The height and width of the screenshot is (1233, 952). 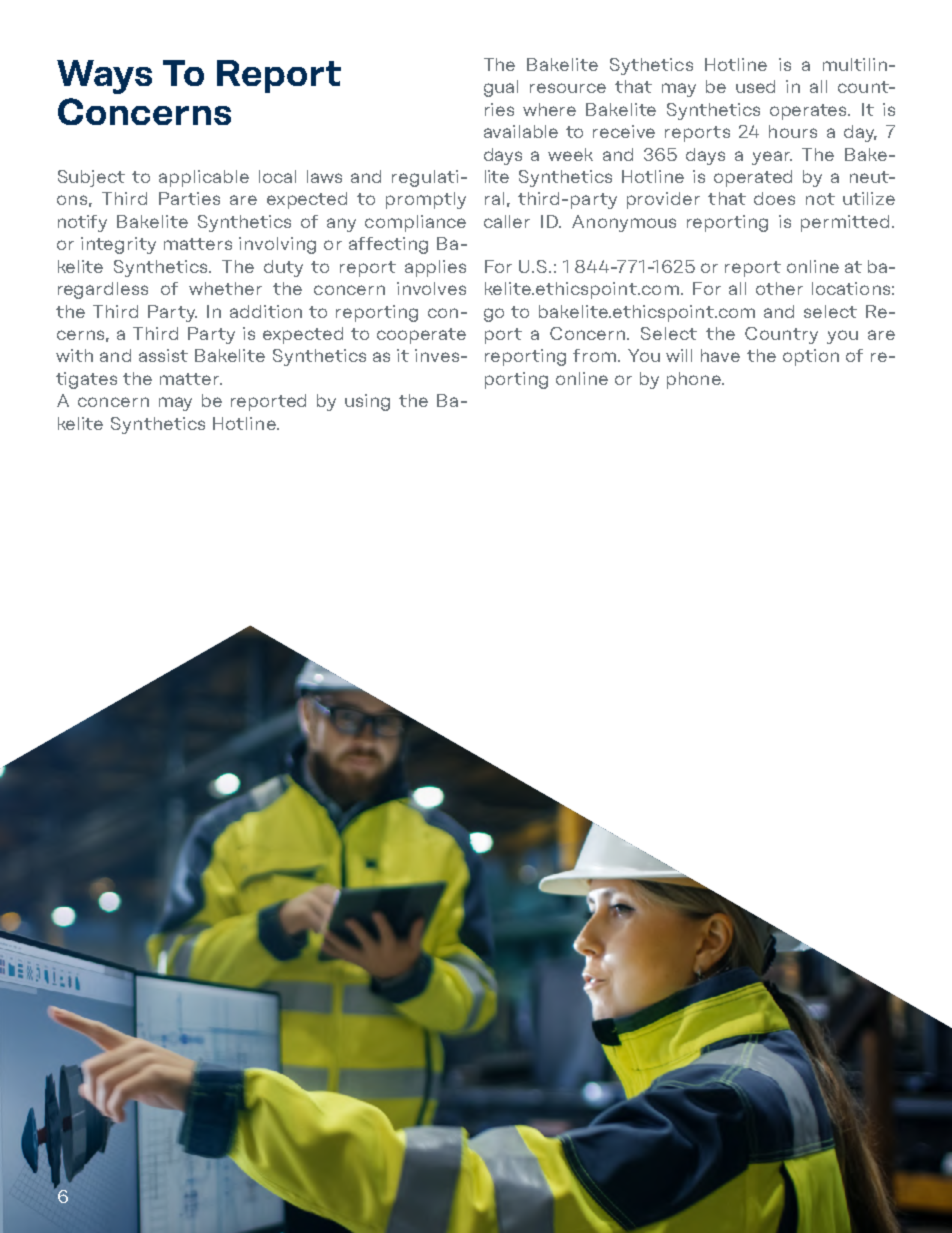 What do you see at coordinates (388, 245) in the screenshot?
I see `affecting` at bounding box center [388, 245].
